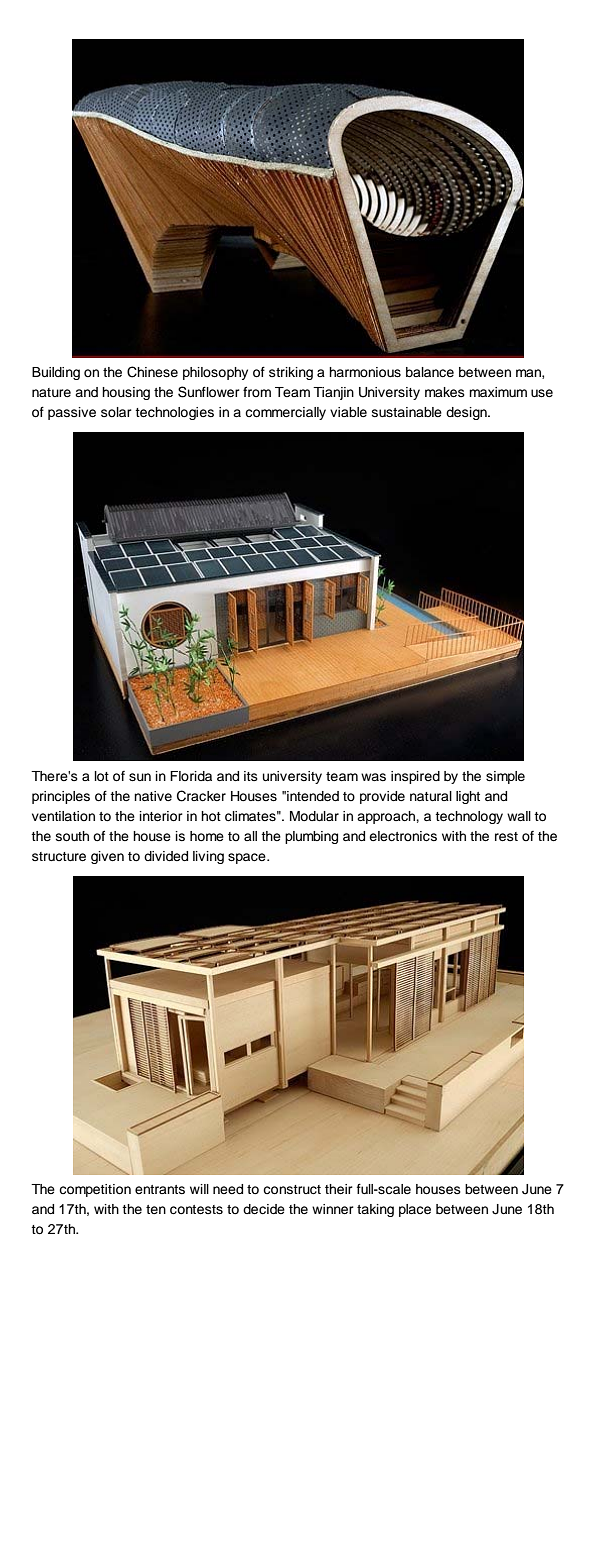 The height and width of the screenshot is (1568, 611). I want to click on commercially, so click(285, 413).
